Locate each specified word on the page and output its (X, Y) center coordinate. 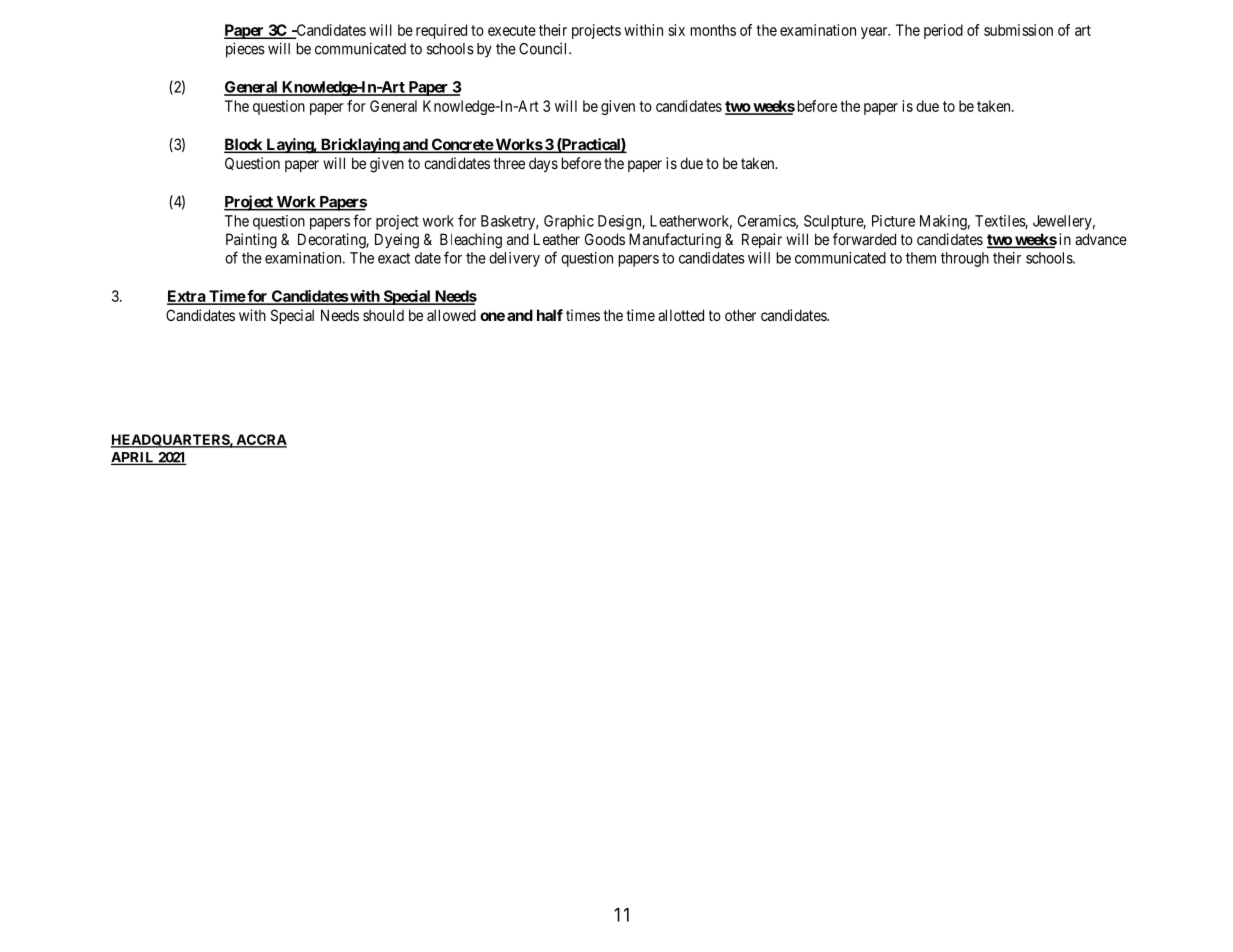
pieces (245, 50)
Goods (605, 239)
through (965, 259)
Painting (251, 241)
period (943, 31)
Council (544, 48)
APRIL (134, 458)
